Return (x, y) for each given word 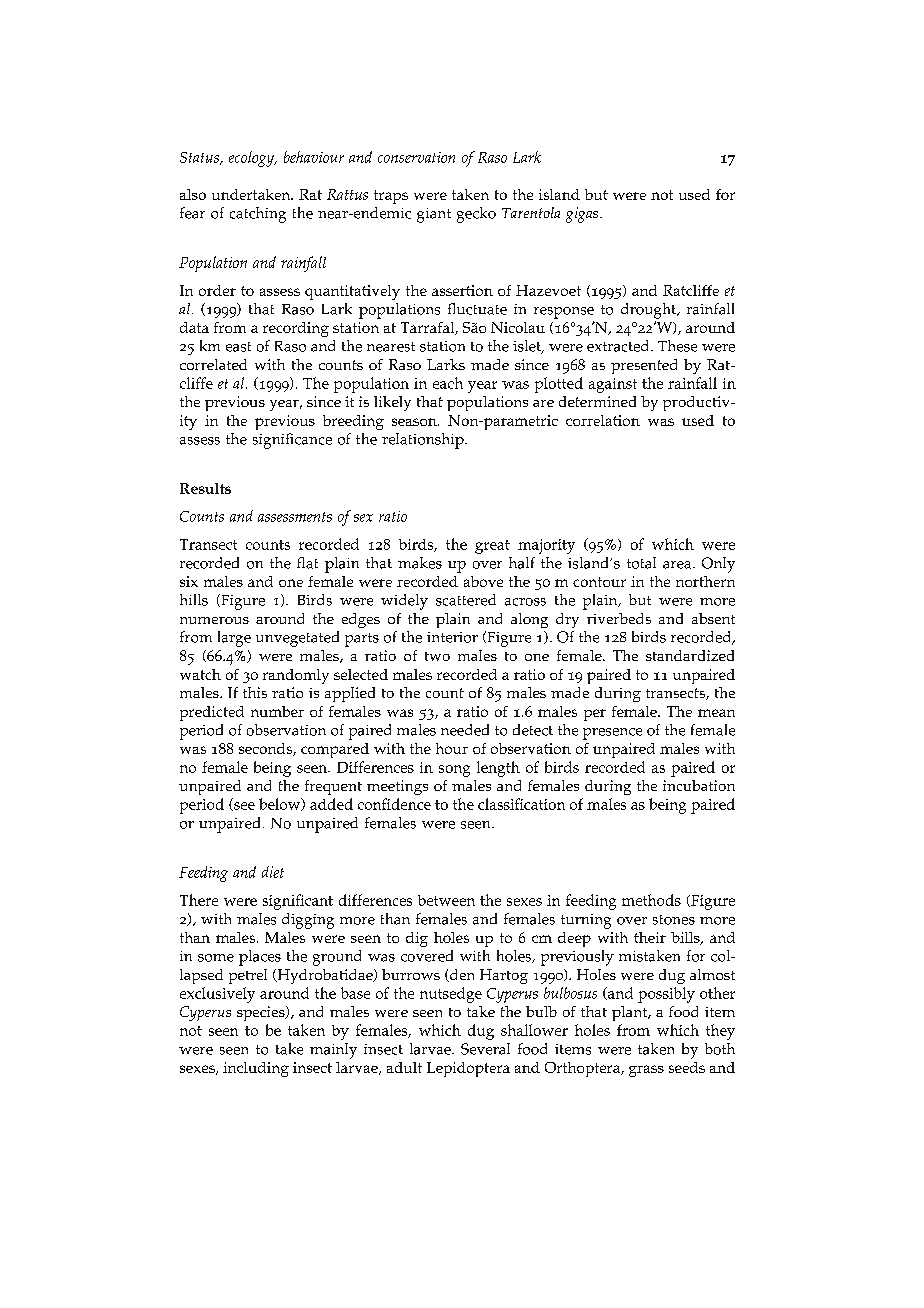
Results (205, 488)
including (256, 1069)
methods (651, 900)
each (448, 383)
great (492, 547)
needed (465, 730)
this (255, 692)
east (238, 347)
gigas (583, 215)
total (641, 563)
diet (273, 872)
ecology (253, 159)
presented (644, 366)
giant (434, 215)
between (446, 900)
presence (612, 734)
